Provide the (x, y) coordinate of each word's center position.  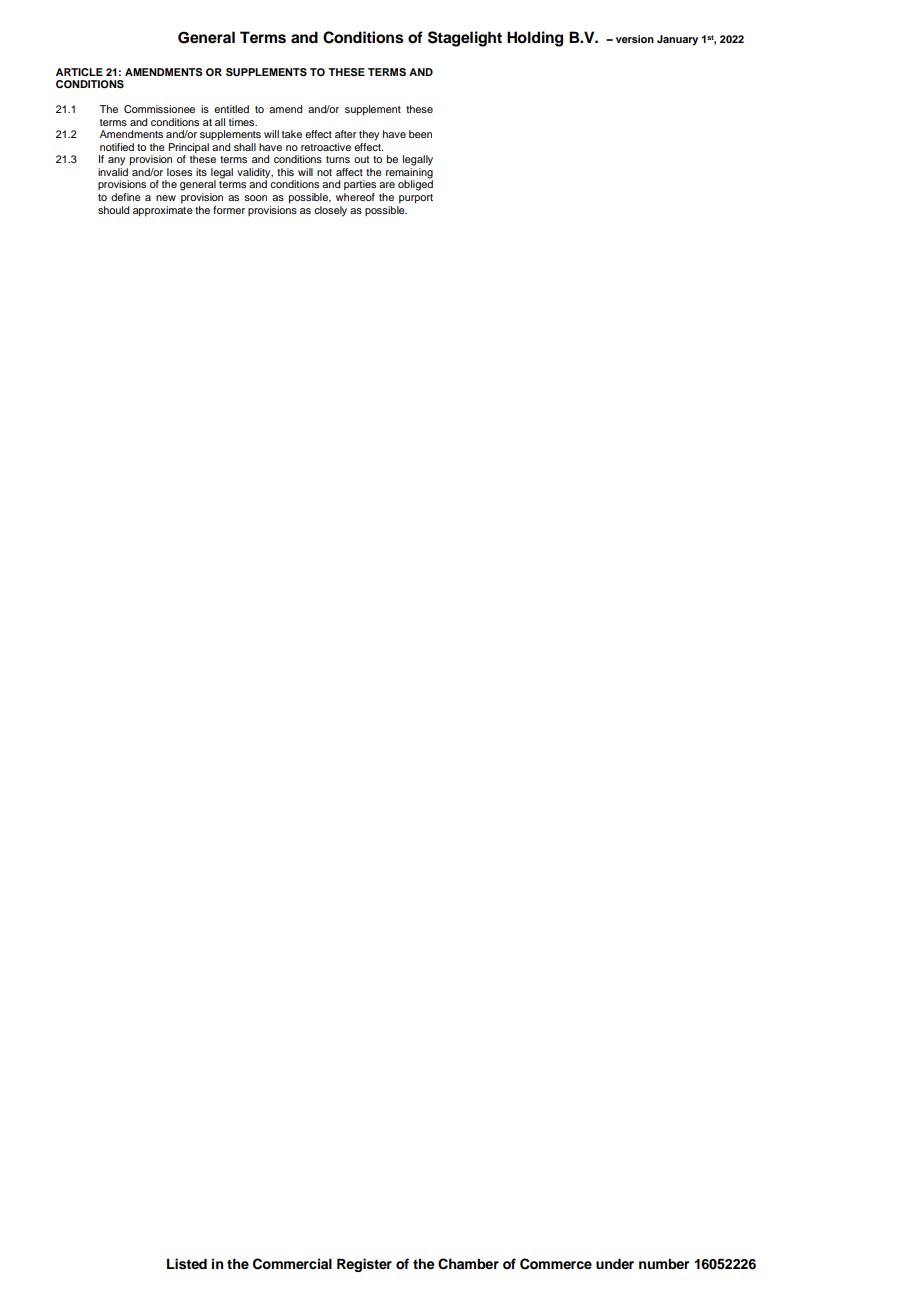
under (615, 1263)
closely (330, 211)
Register (364, 1265)
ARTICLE (79, 72)
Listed (187, 1264)
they (369, 135)
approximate (163, 211)
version (635, 39)
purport (416, 199)
